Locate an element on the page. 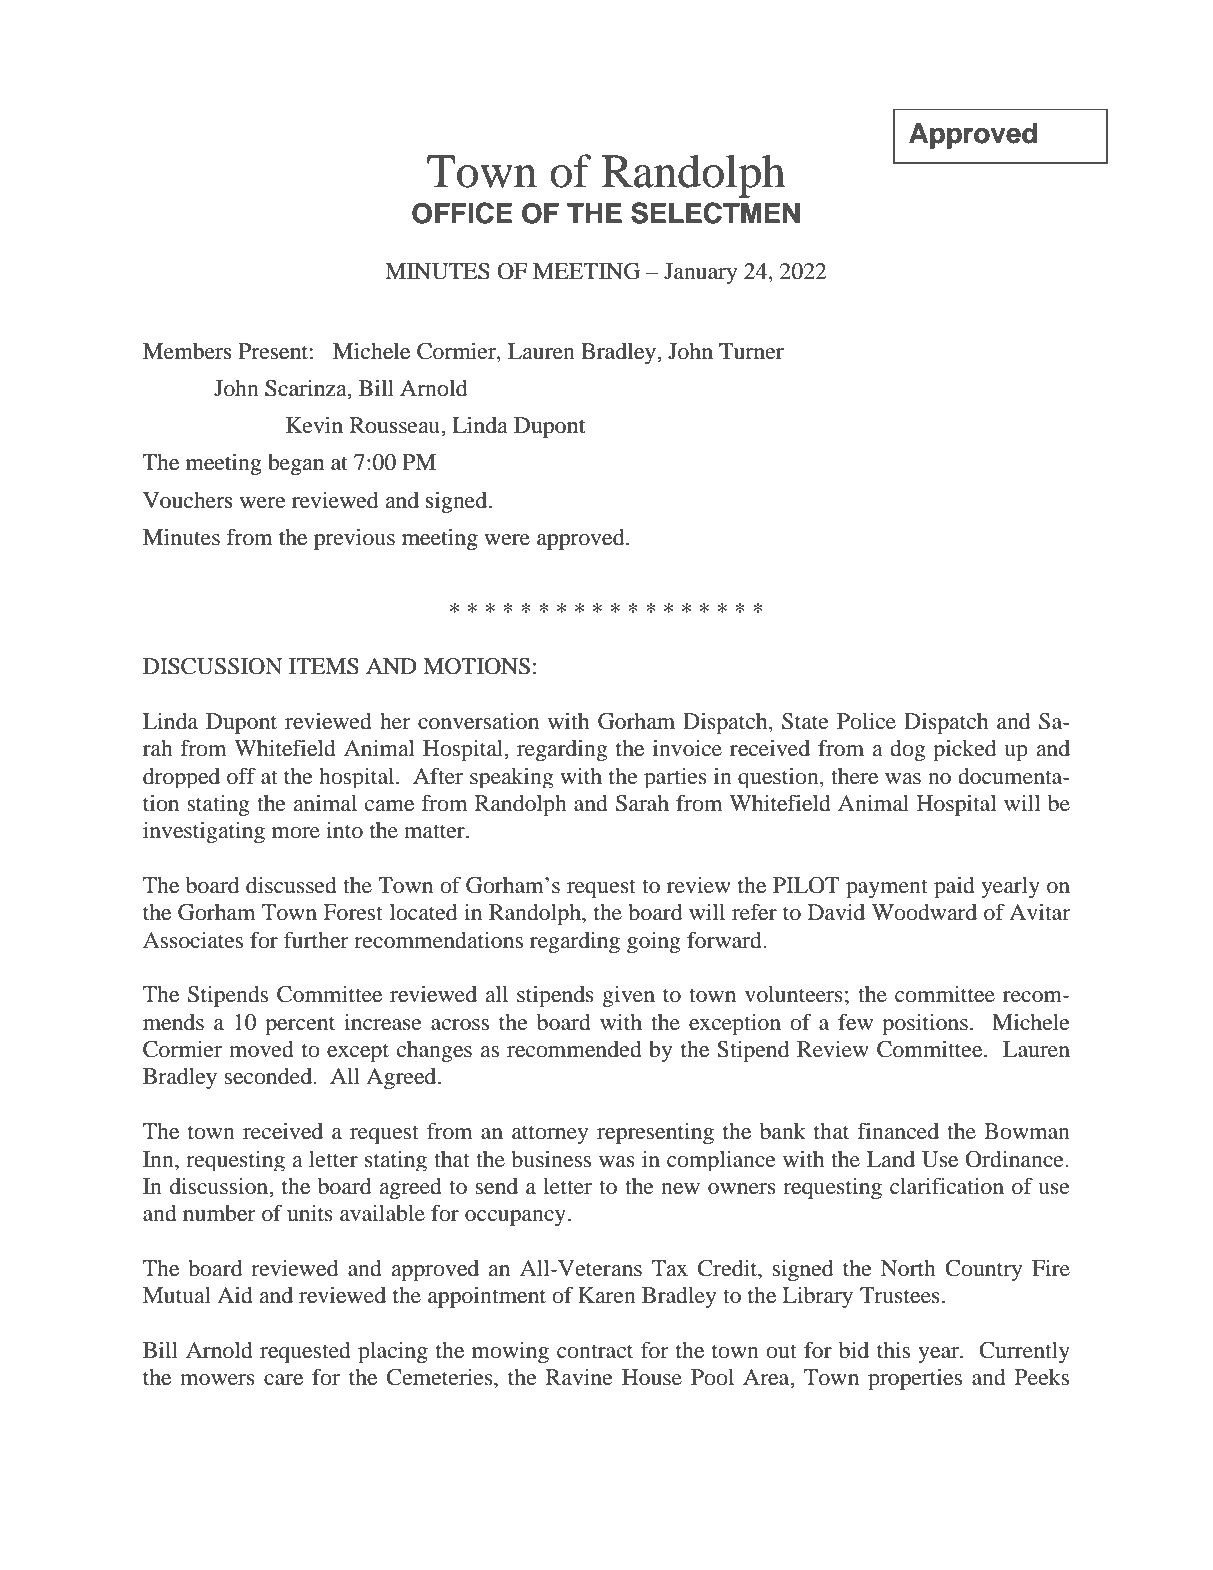 The image size is (1213, 1570). care is located at coordinates (283, 1379).
